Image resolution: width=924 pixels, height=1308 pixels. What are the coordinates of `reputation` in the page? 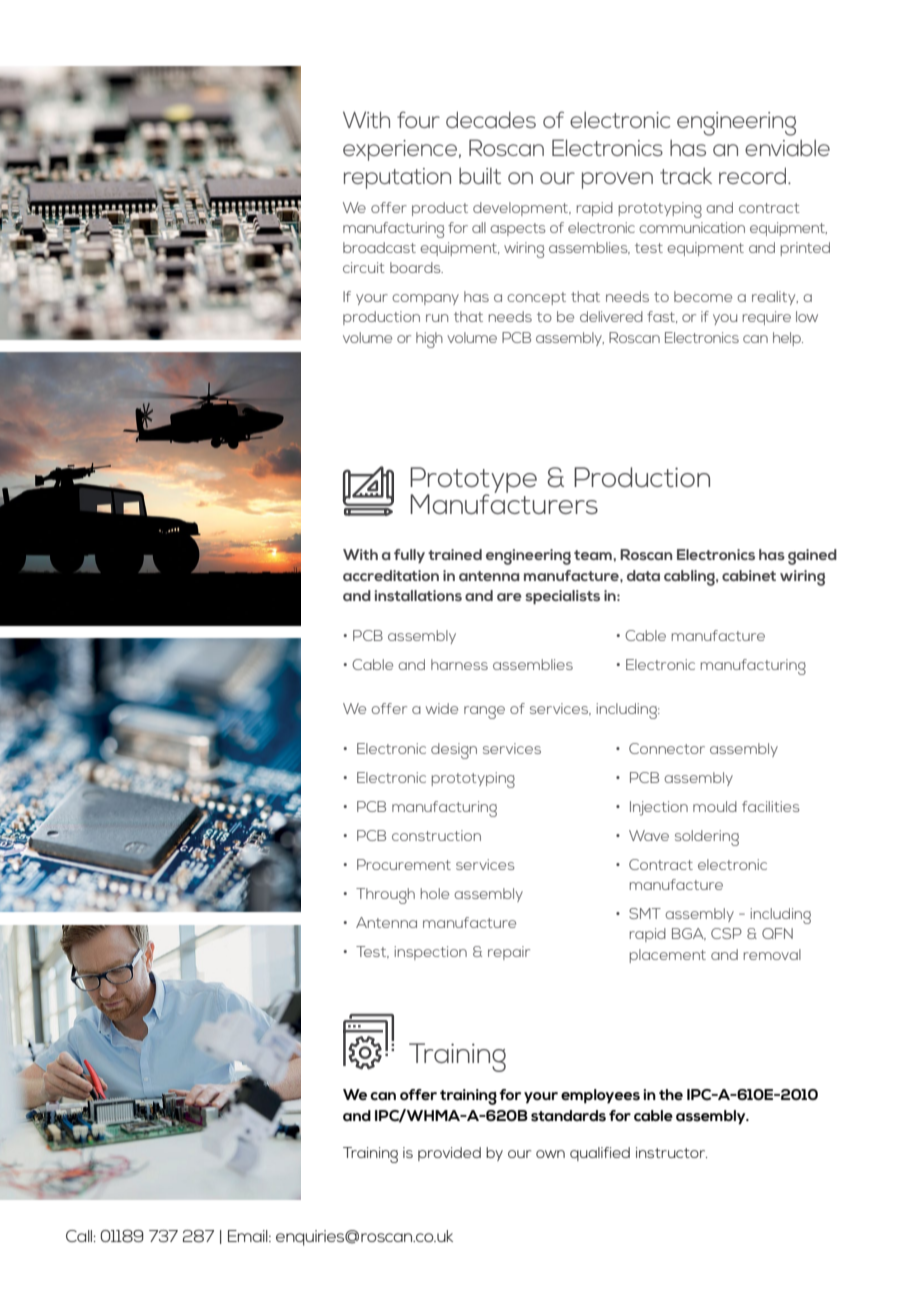 It's located at (397, 178).
